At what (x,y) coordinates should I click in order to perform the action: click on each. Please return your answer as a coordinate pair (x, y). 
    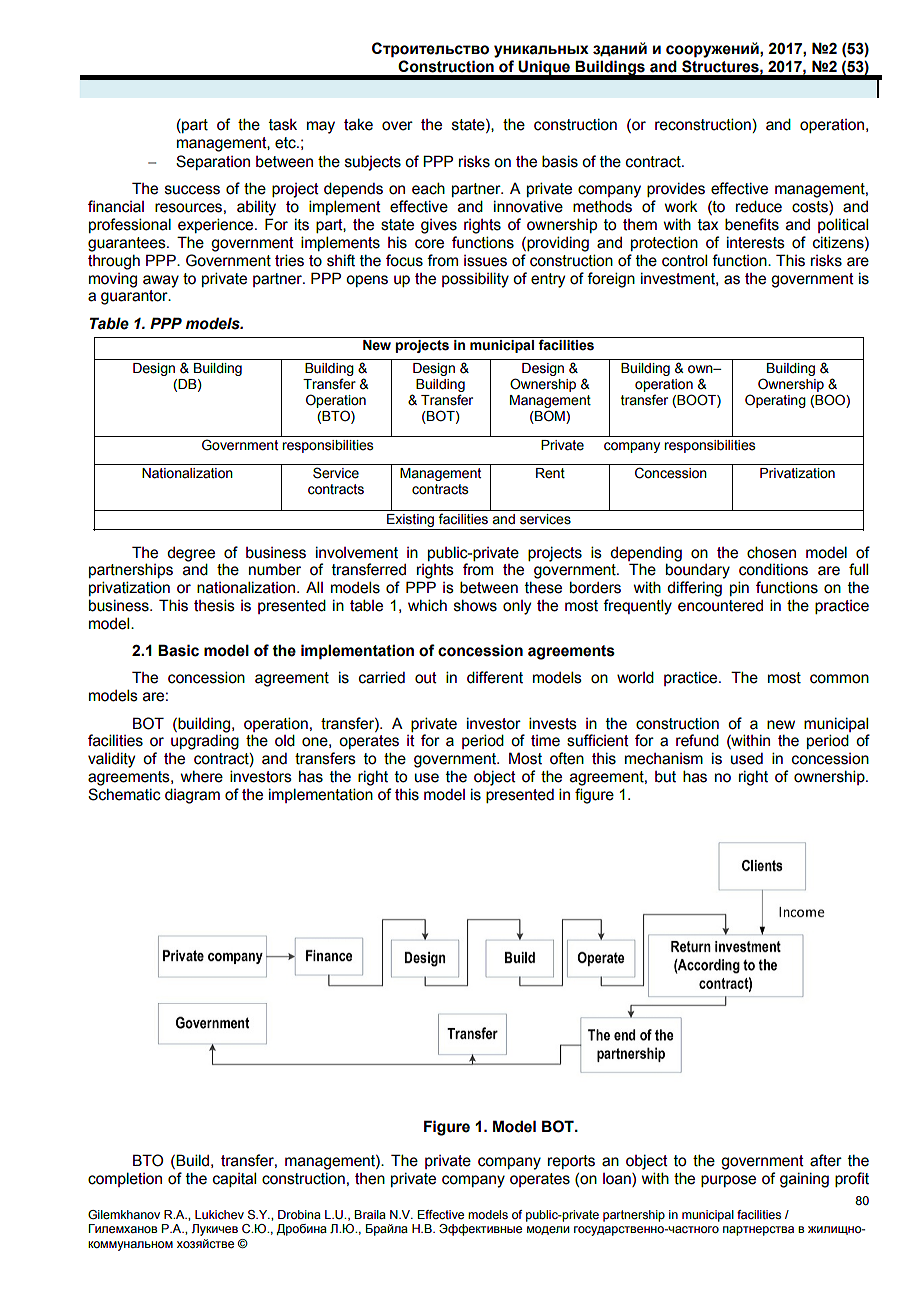
    Looking at the image, I should click on (428, 188).
